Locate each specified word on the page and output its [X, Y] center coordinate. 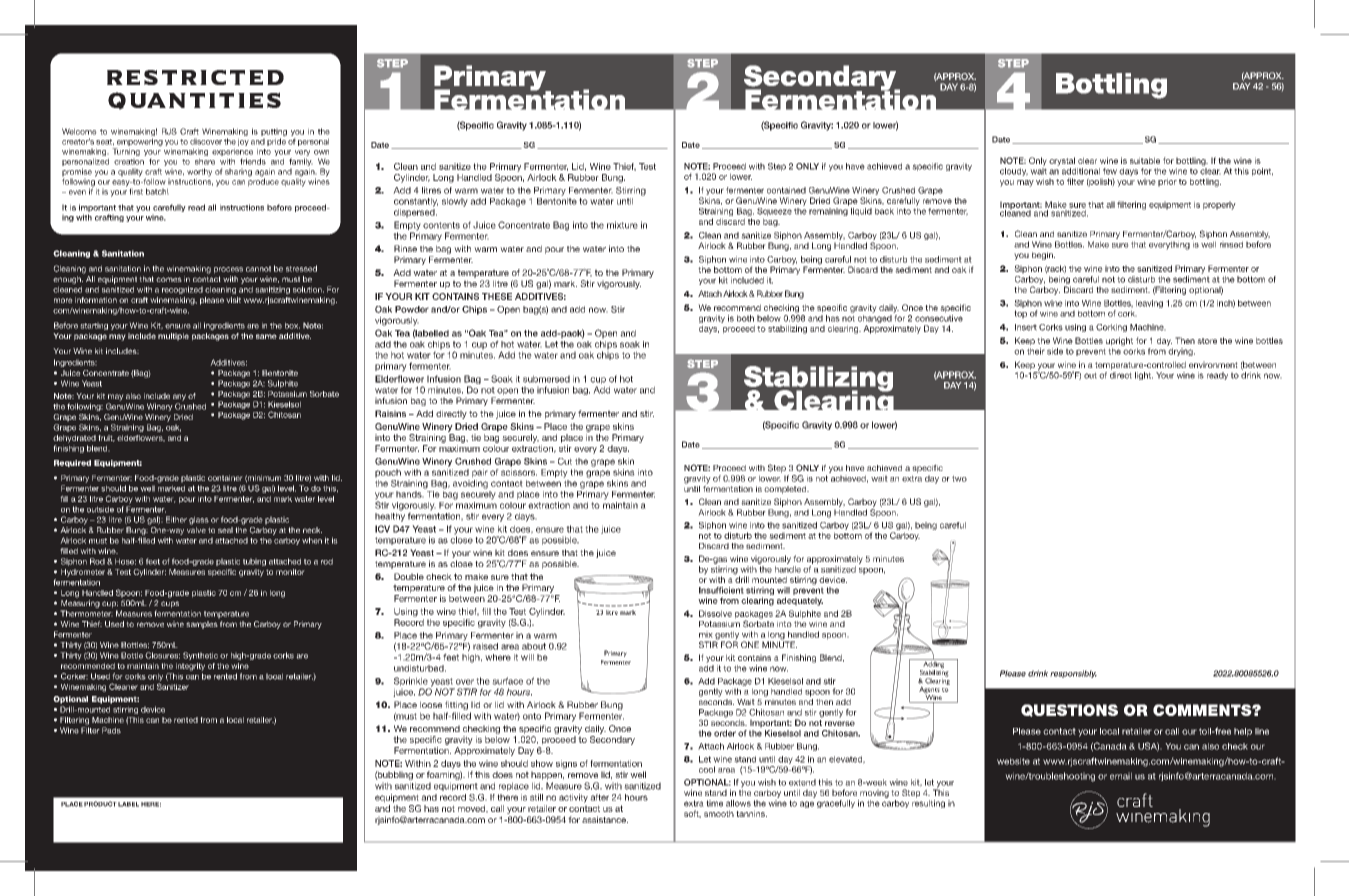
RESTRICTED [195, 77]
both [745, 318]
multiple [173, 337]
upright [1119, 341]
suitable [1145, 160]
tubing [254, 562]
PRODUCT [100, 804]
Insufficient [721, 590]
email [1121, 776]
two [959, 478]
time [714, 803]
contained [786, 190]
